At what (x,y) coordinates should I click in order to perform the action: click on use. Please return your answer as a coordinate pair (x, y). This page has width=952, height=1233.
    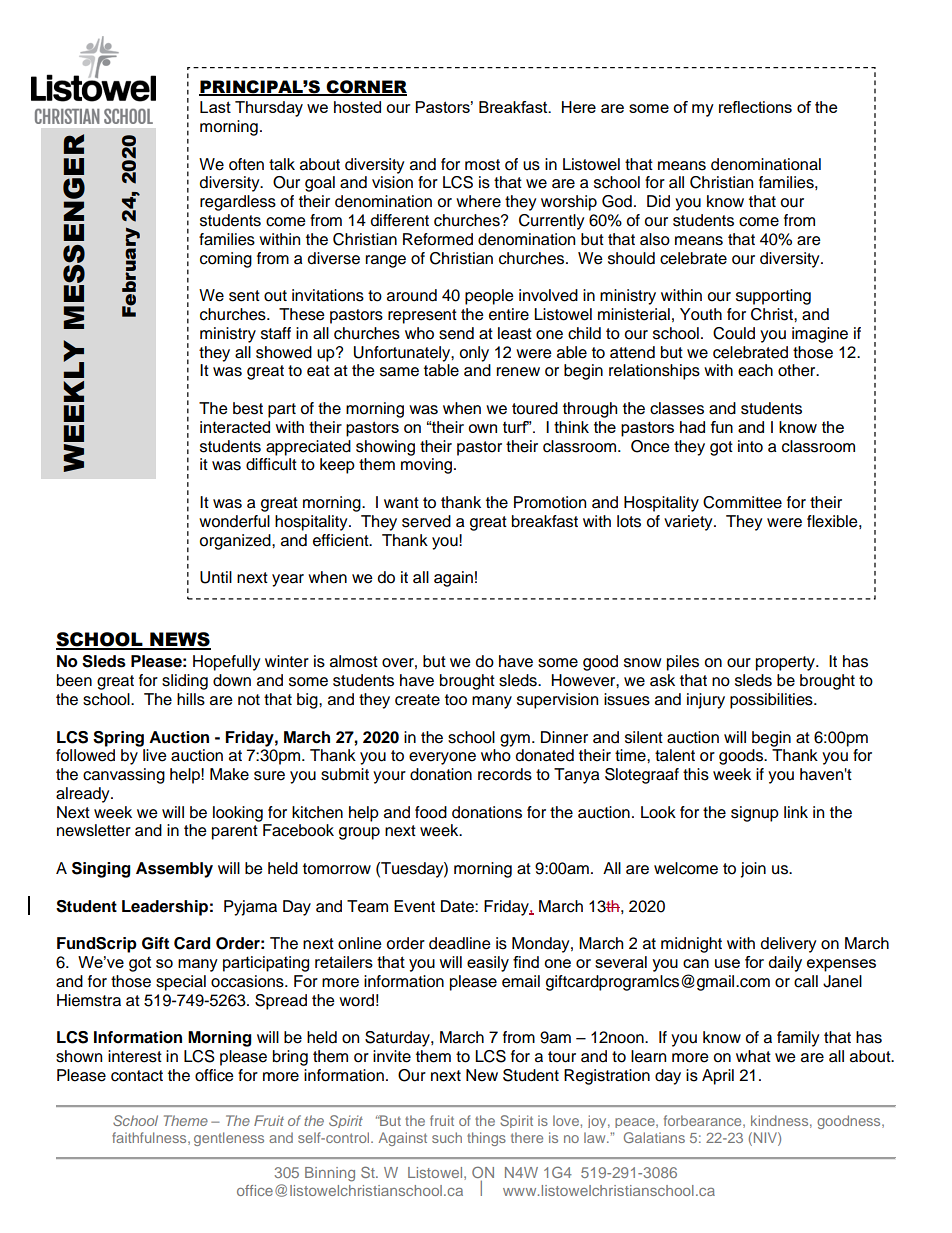
    Looking at the image, I should click on (727, 963).
